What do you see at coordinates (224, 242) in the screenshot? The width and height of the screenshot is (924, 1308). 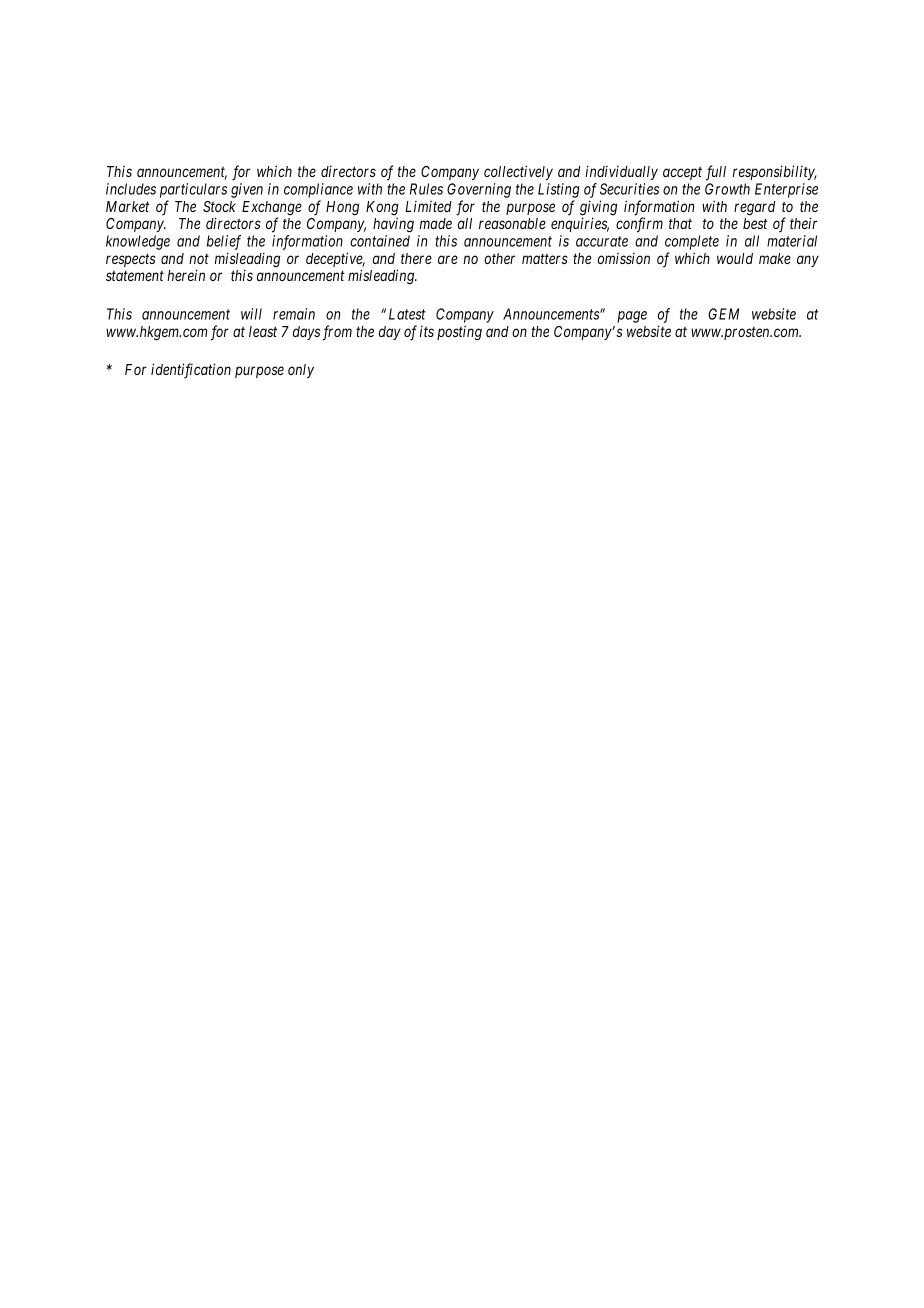 I see `belief` at bounding box center [224, 242].
